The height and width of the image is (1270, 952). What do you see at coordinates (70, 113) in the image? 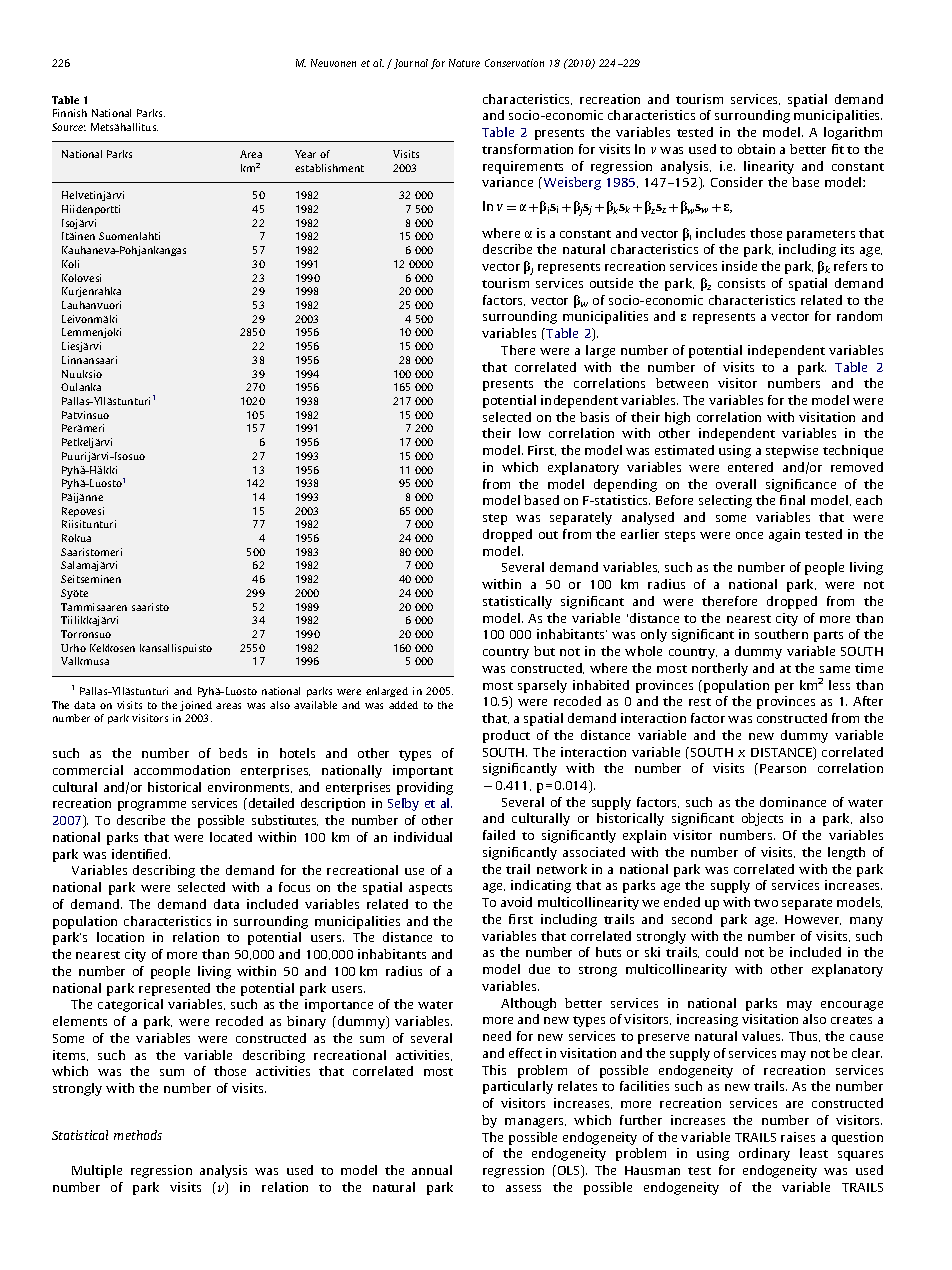
I see `Finnish` at bounding box center [70, 113].
